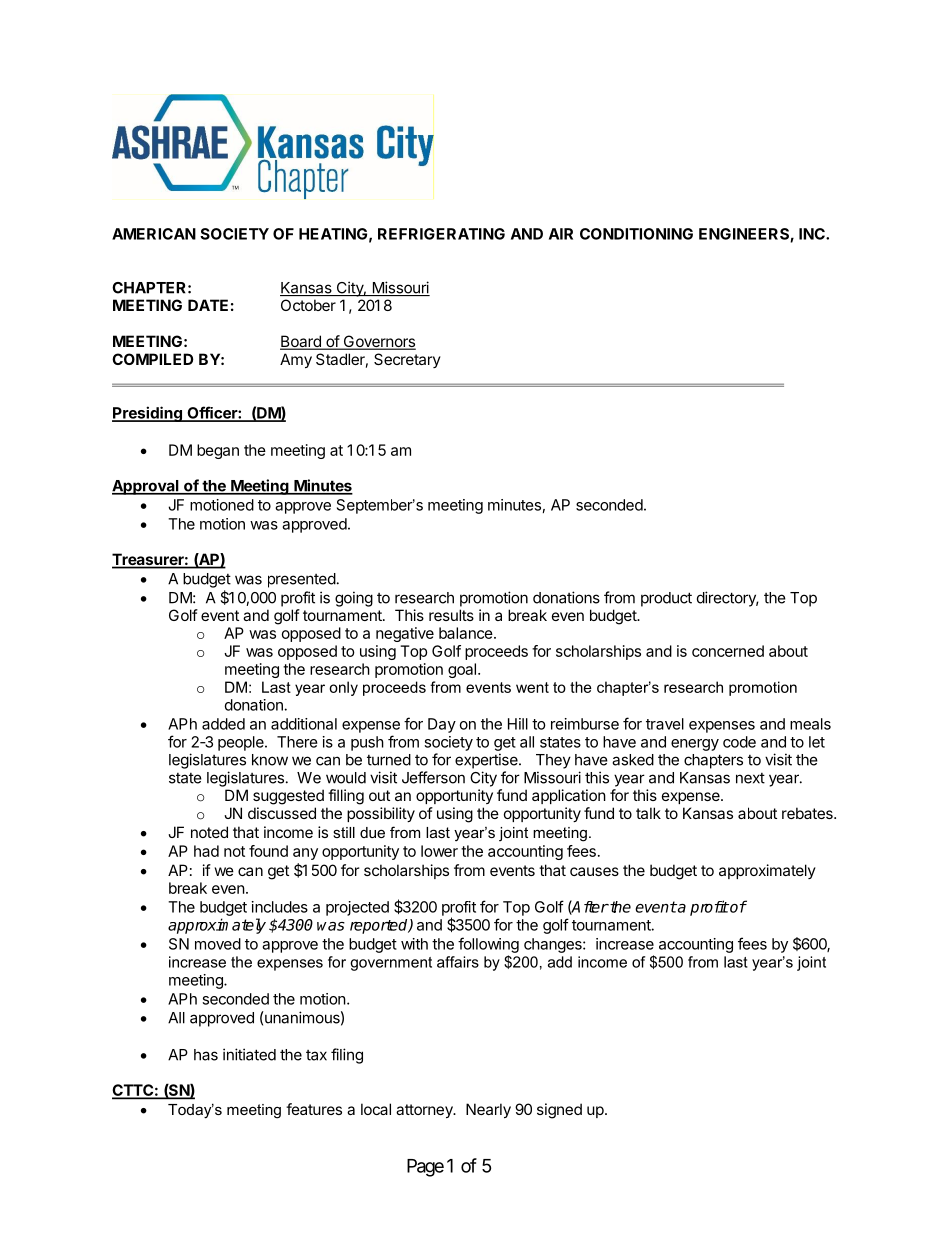 The width and height of the document is (952, 1233). Describe the element at coordinates (462, 670) in the document. I see `goal` at that location.
